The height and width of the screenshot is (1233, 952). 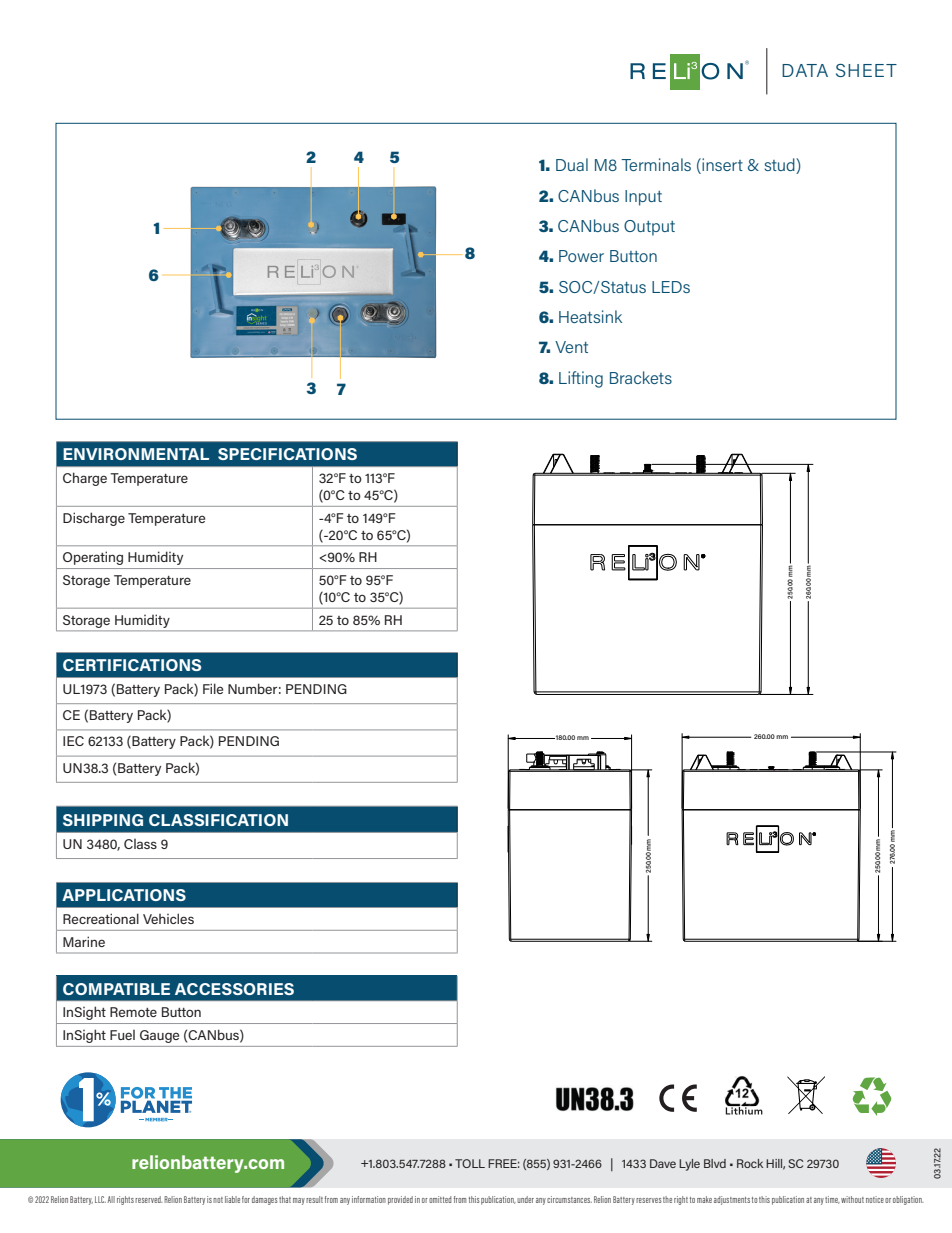 What do you see at coordinates (132, 665) in the screenshot?
I see `CERTIFICATIONS` at bounding box center [132, 665].
